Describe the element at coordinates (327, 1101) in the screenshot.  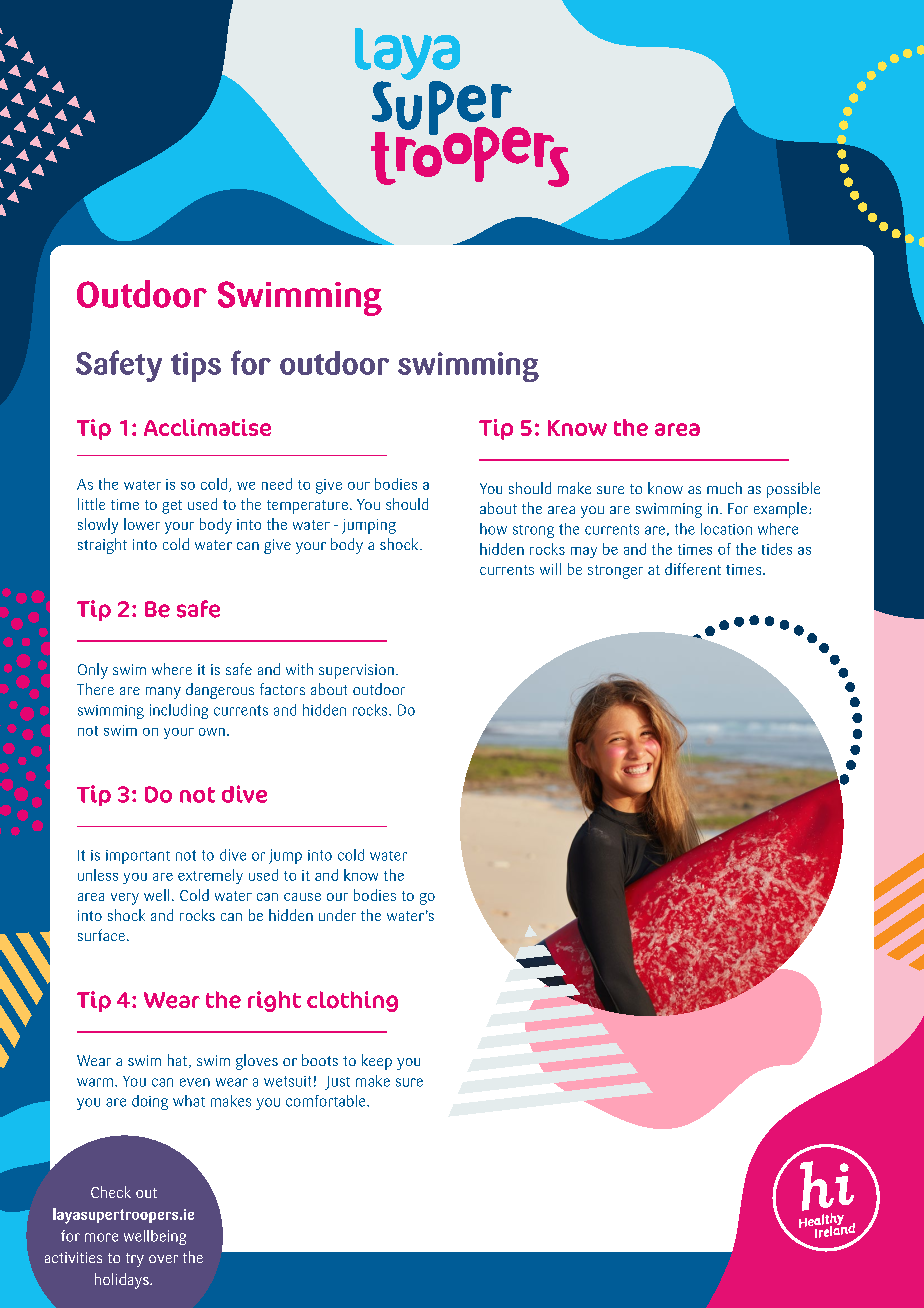
I see `comfortable` at that location.
